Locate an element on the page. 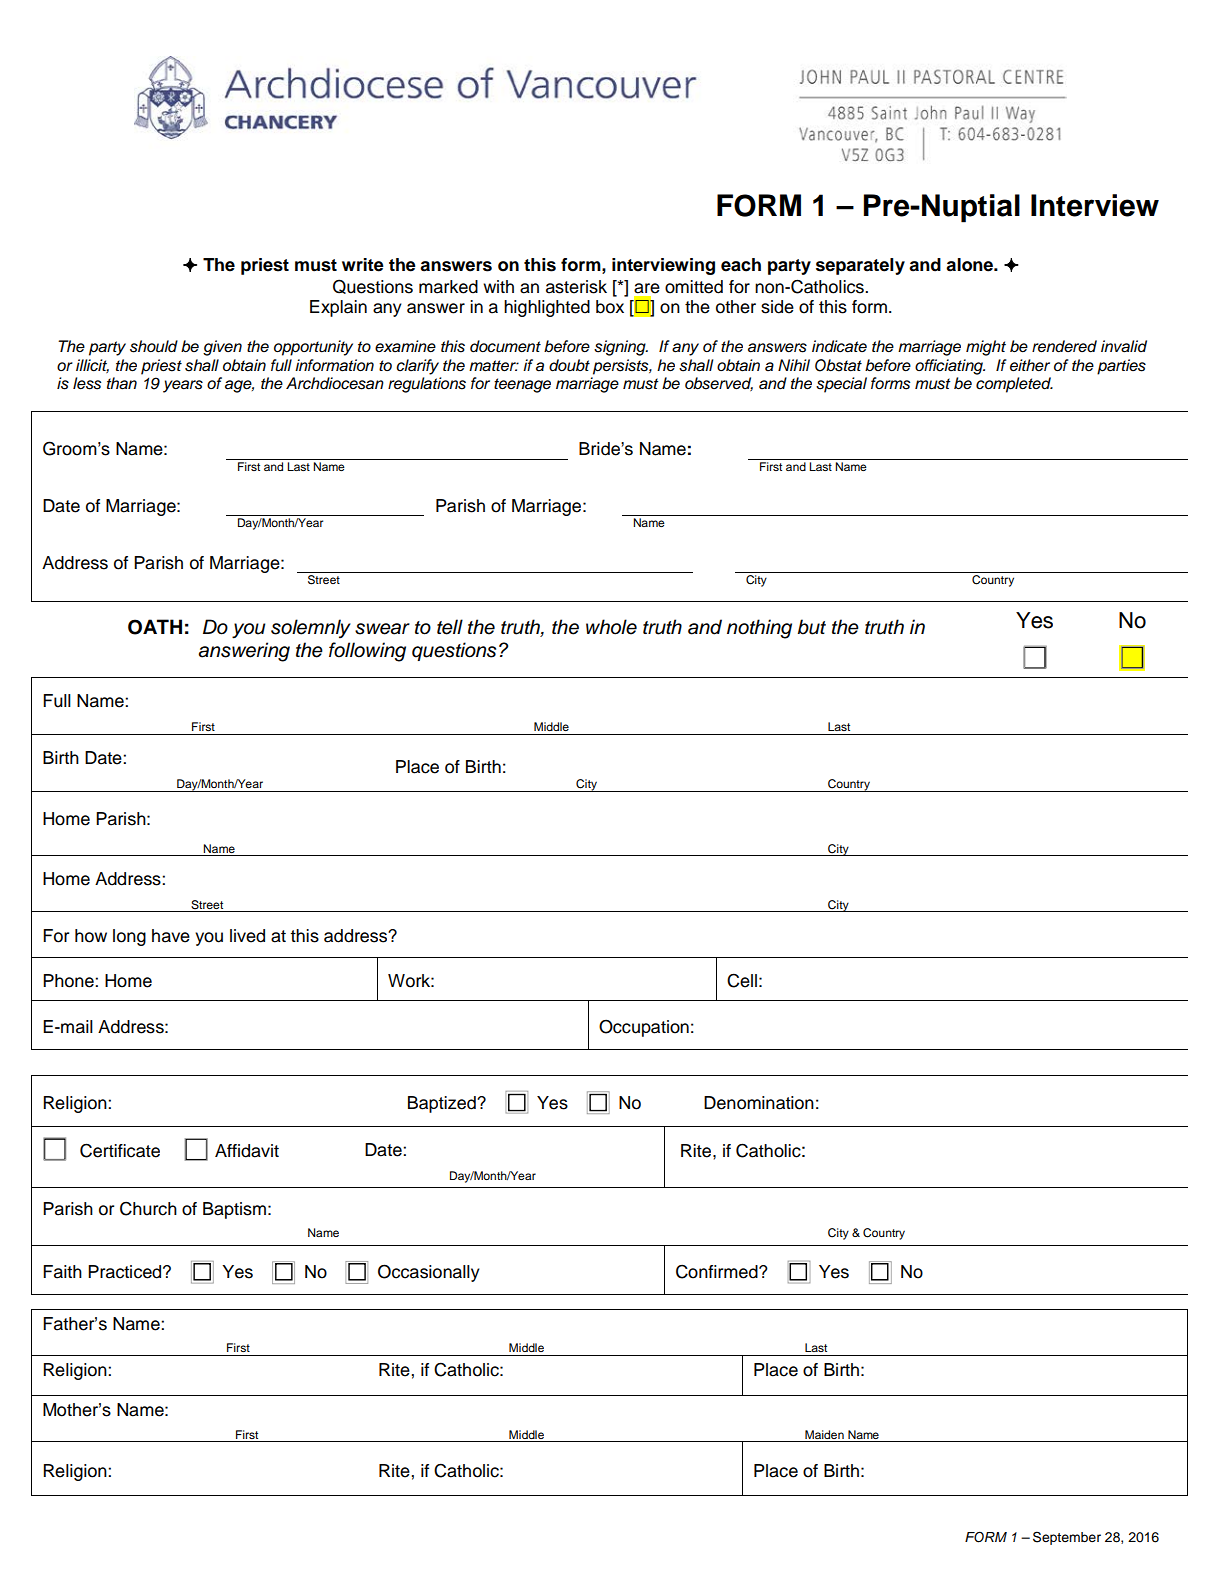 The image size is (1221, 1580). September is located at coordinates (1067, 1538).
